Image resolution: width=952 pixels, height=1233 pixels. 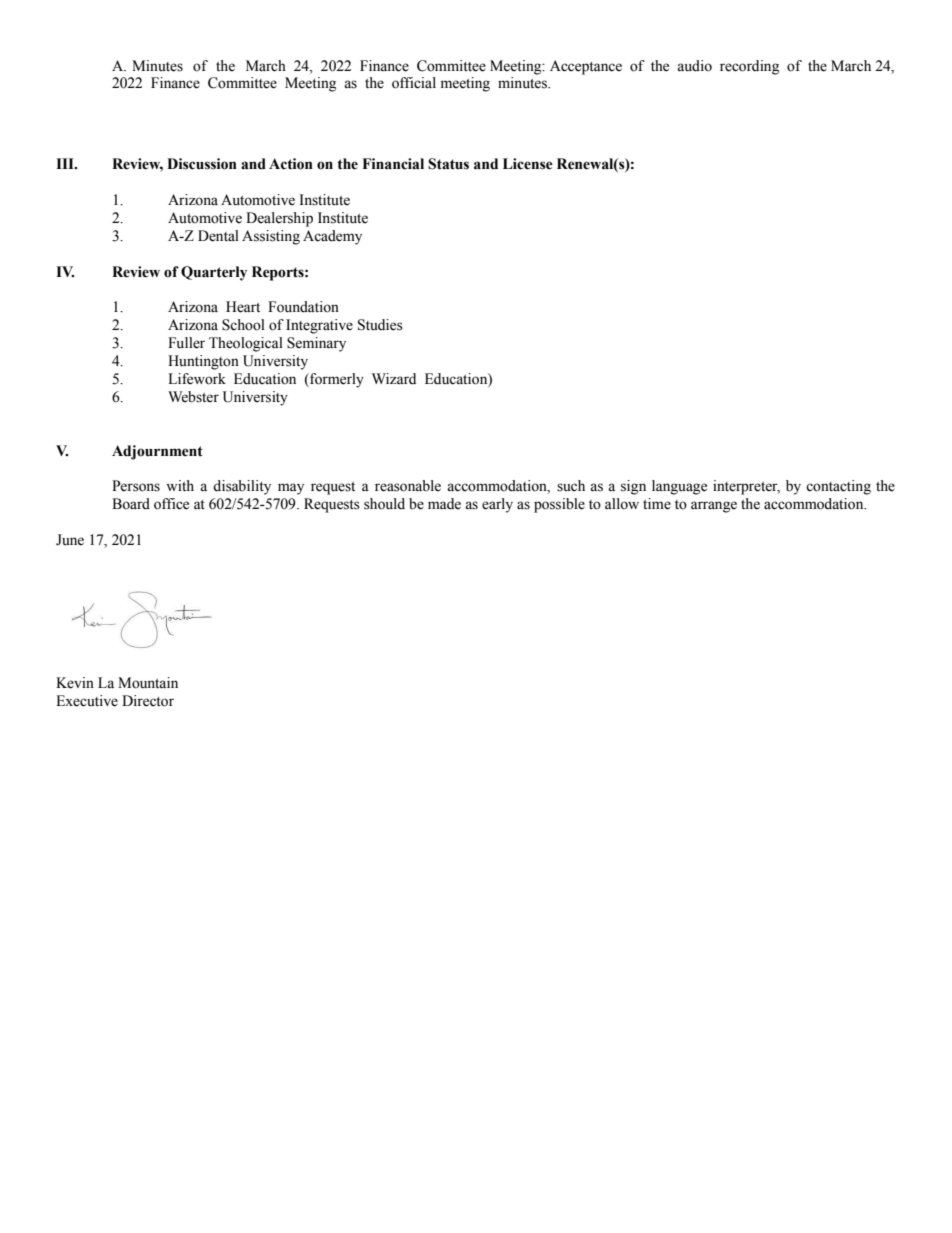 I want to click on office, so click(x=171, y=504).
